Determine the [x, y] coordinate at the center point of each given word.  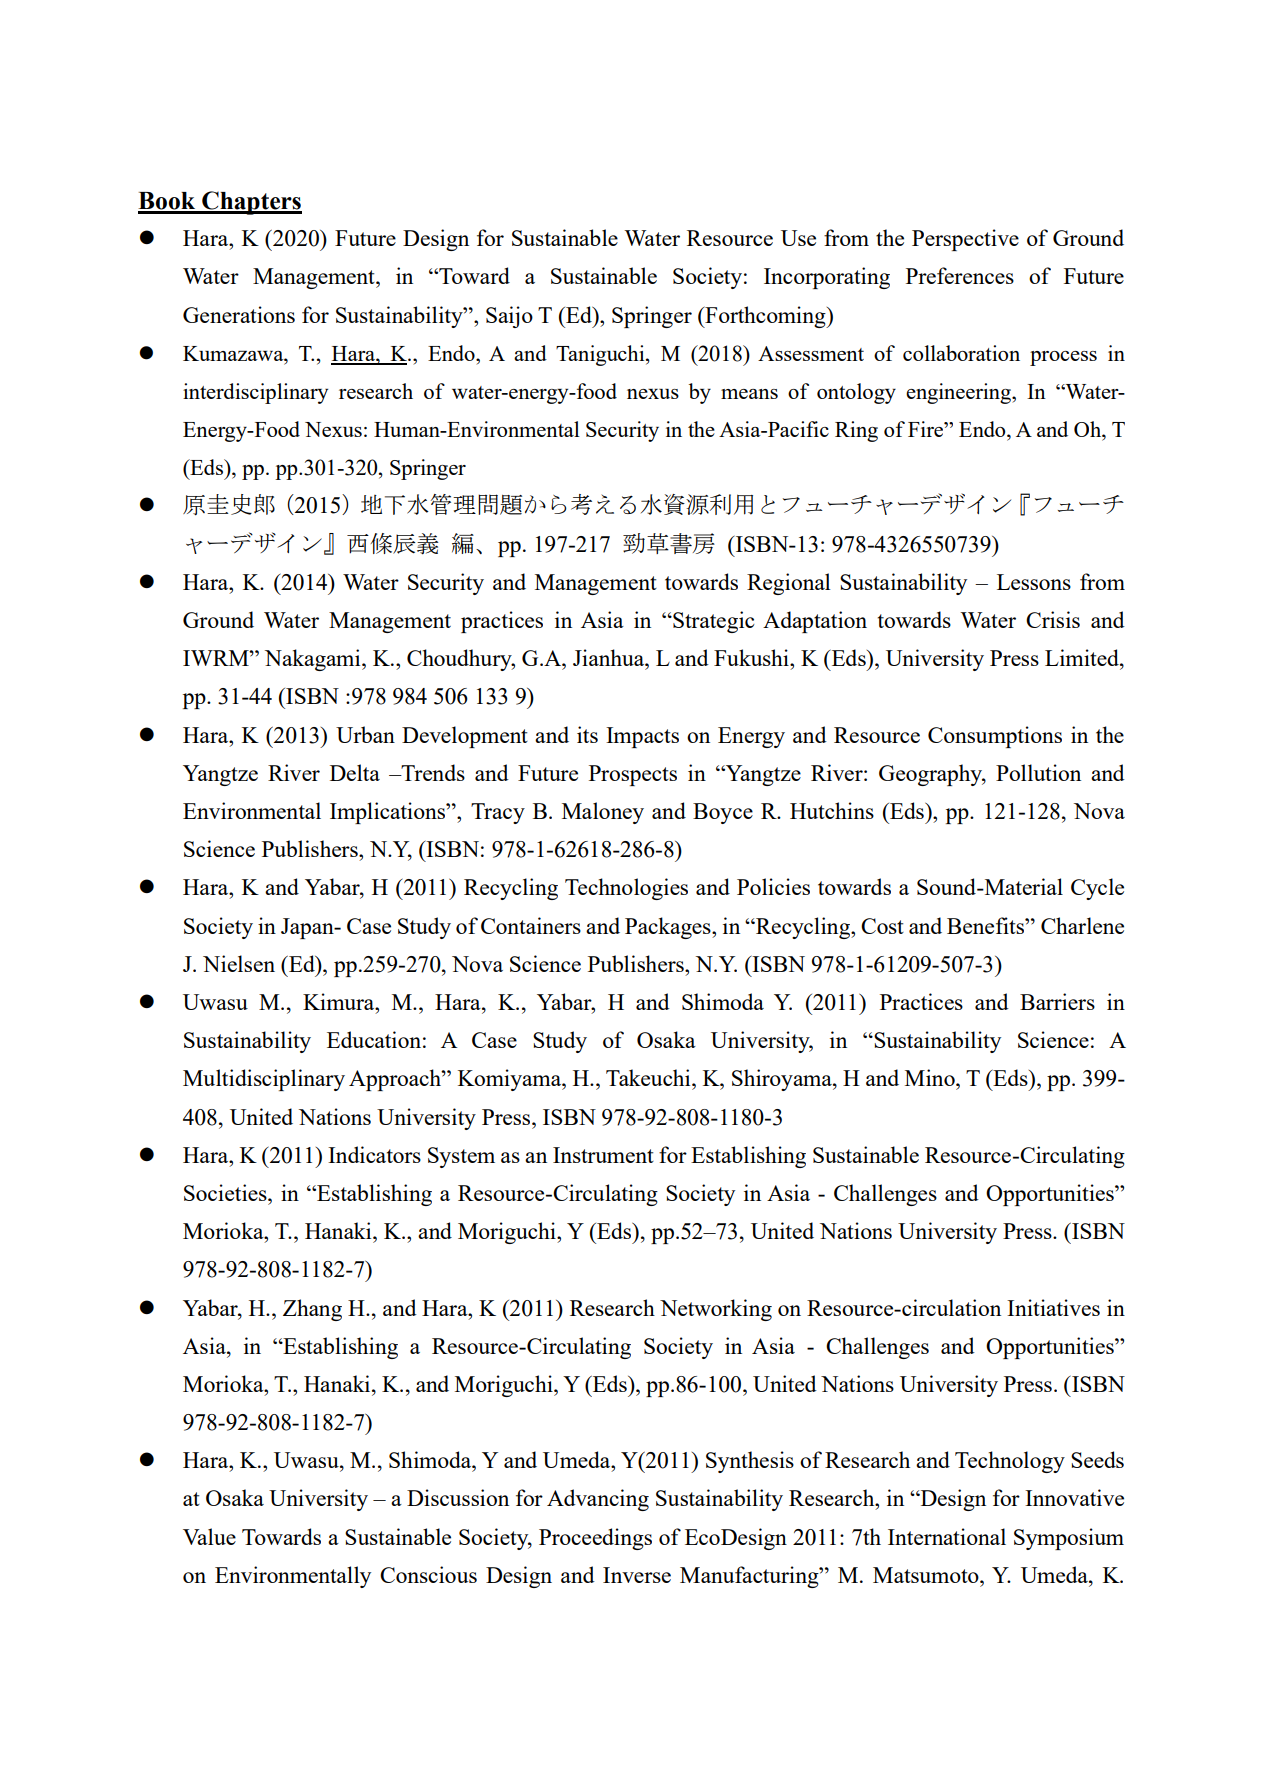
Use [798, 238]
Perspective [965, 240]
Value [209, 1536]
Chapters [251, 203]
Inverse [637, 1575]
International [947, 1536]
